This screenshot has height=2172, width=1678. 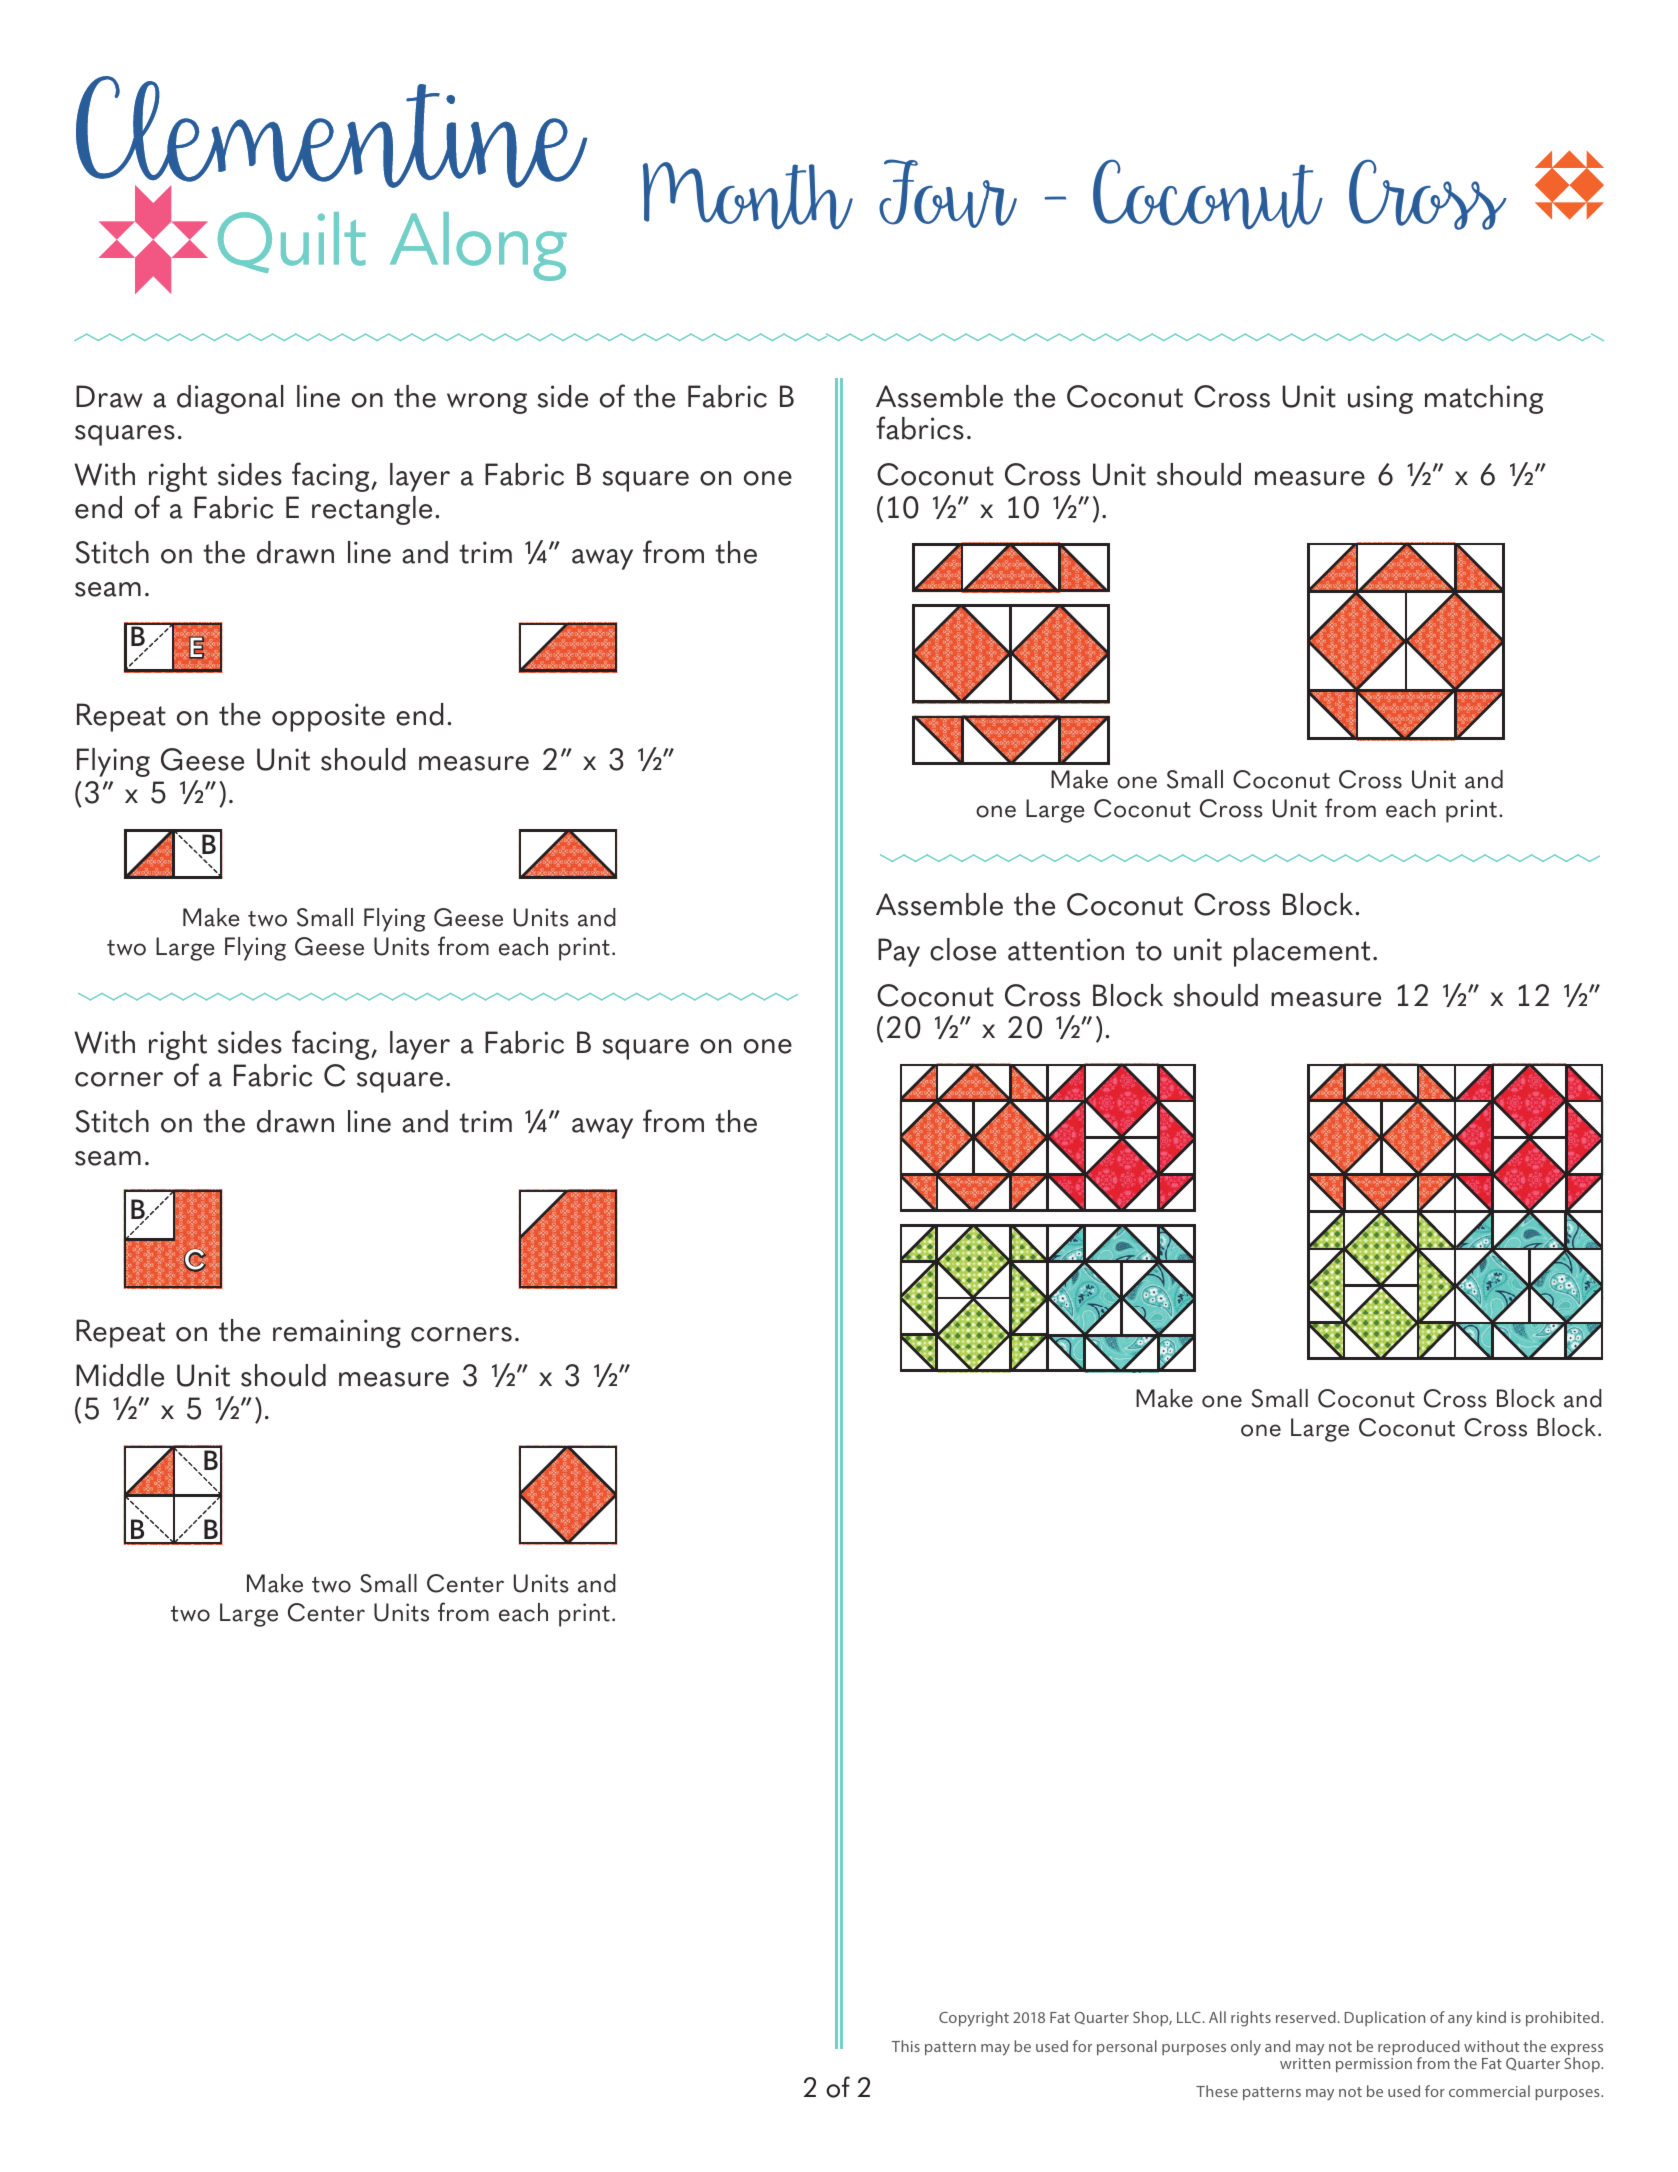 What do you see at coordinates (1189, 2017) in the screenshot?
I see `LLC` at bounding box center [1189, 2017].
